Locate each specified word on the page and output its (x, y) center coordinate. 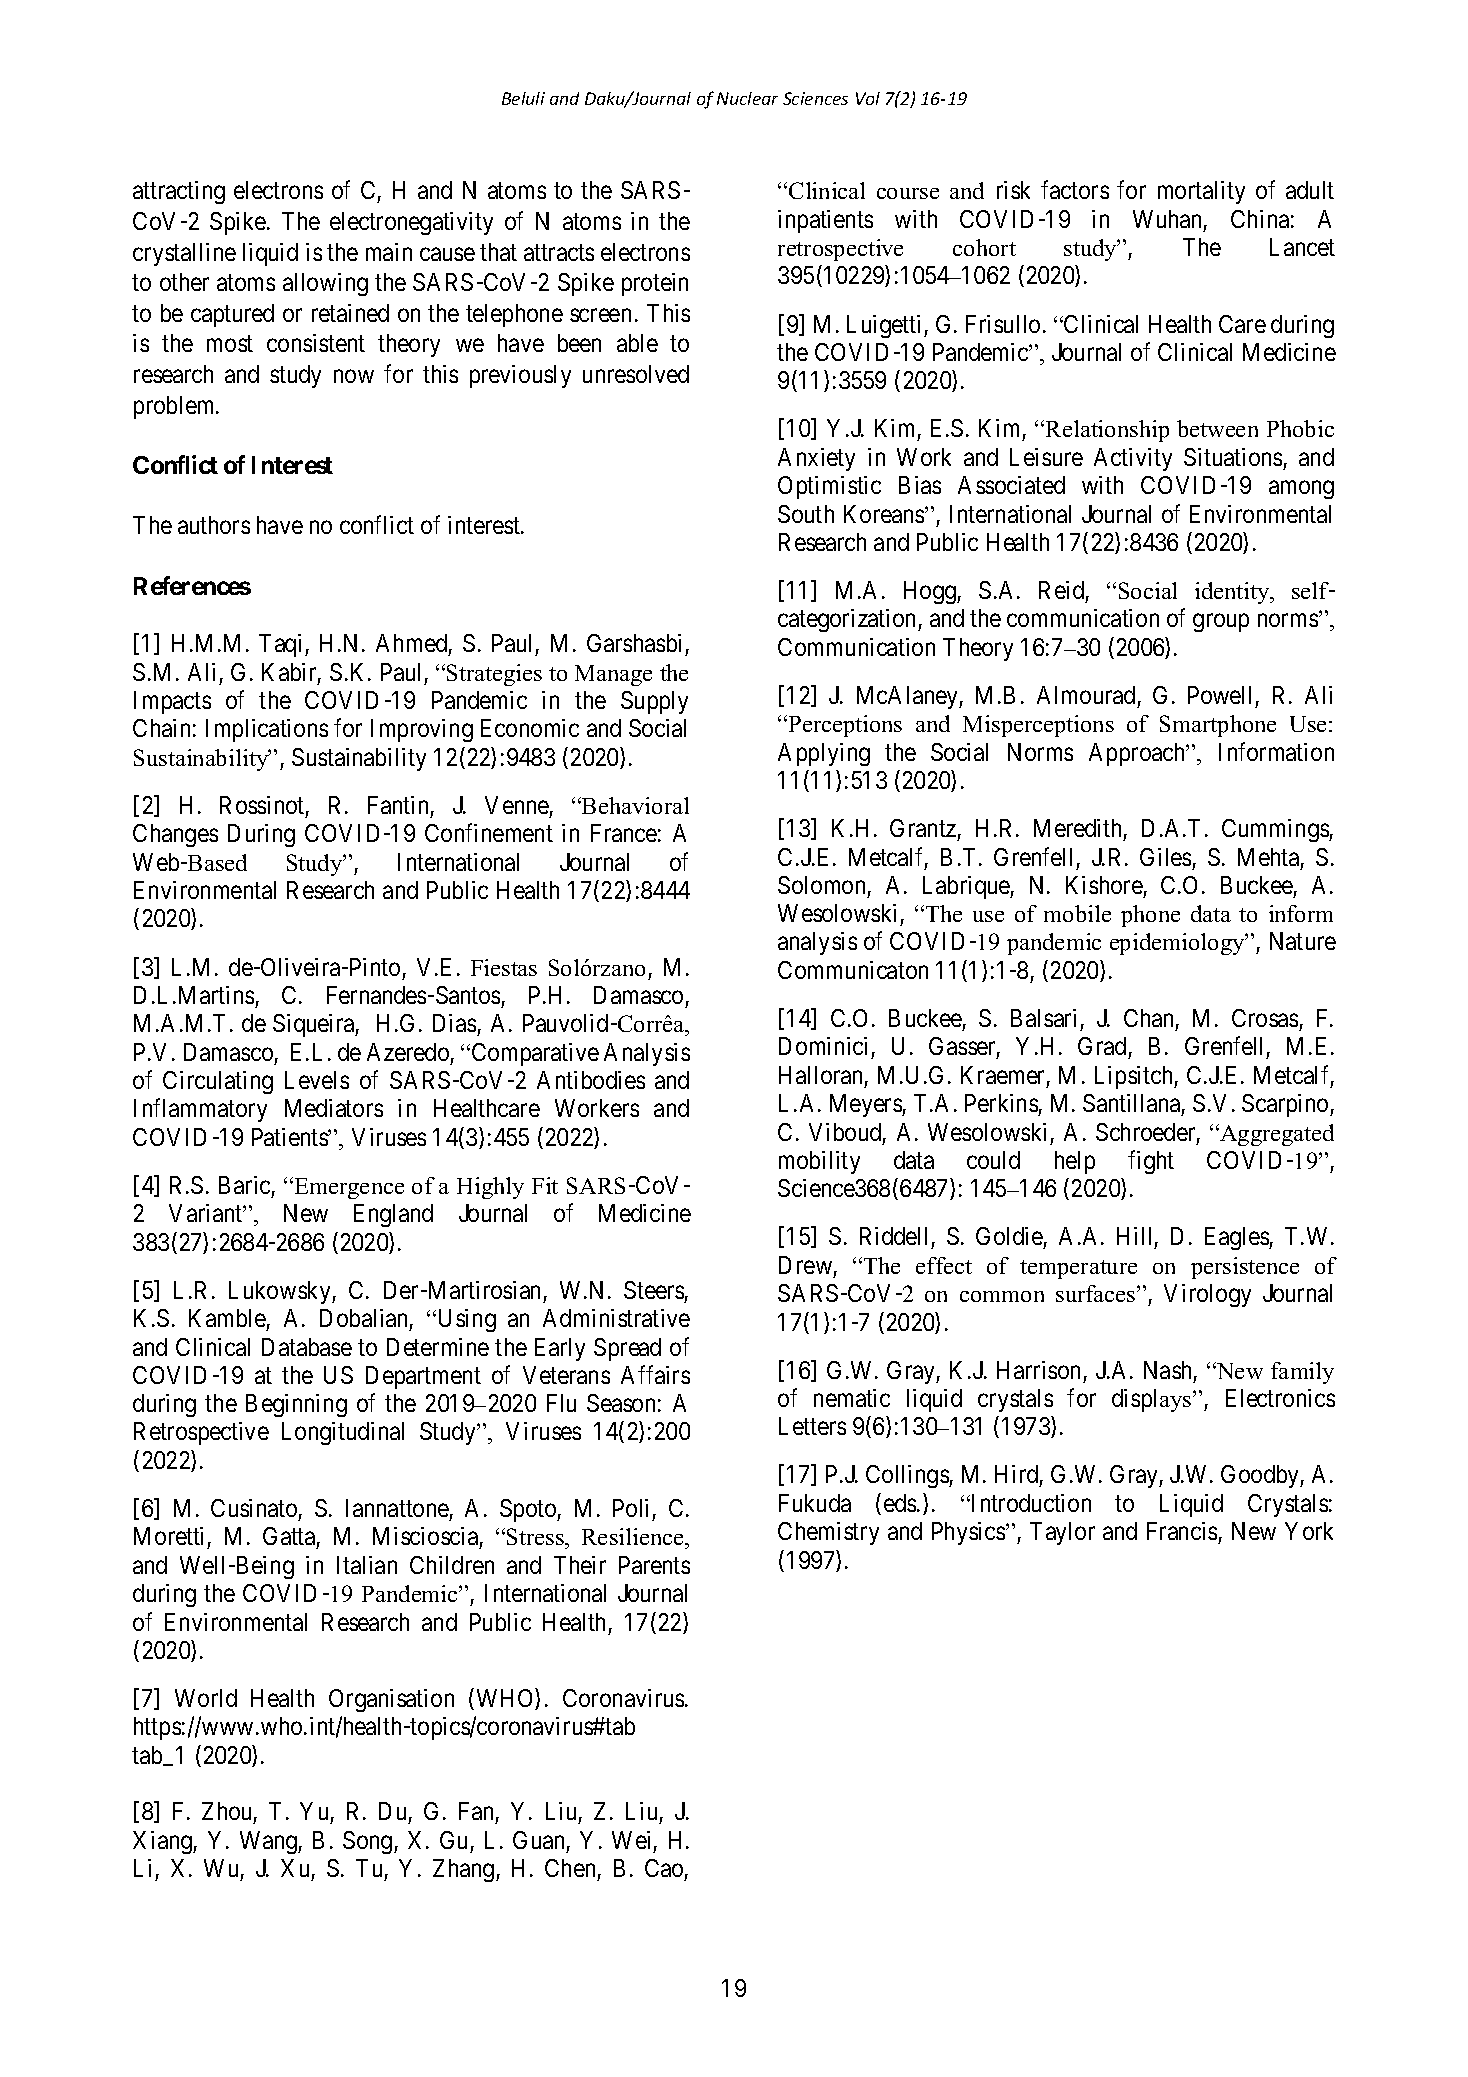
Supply (654, 702)
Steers (654, 1290)
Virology (1207, 1295)
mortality (1201, 192)
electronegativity (411, 223)
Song (369, 1842)
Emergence (348, 1188)
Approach (1138, 754)
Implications (267, 730)
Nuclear (747, 98)
